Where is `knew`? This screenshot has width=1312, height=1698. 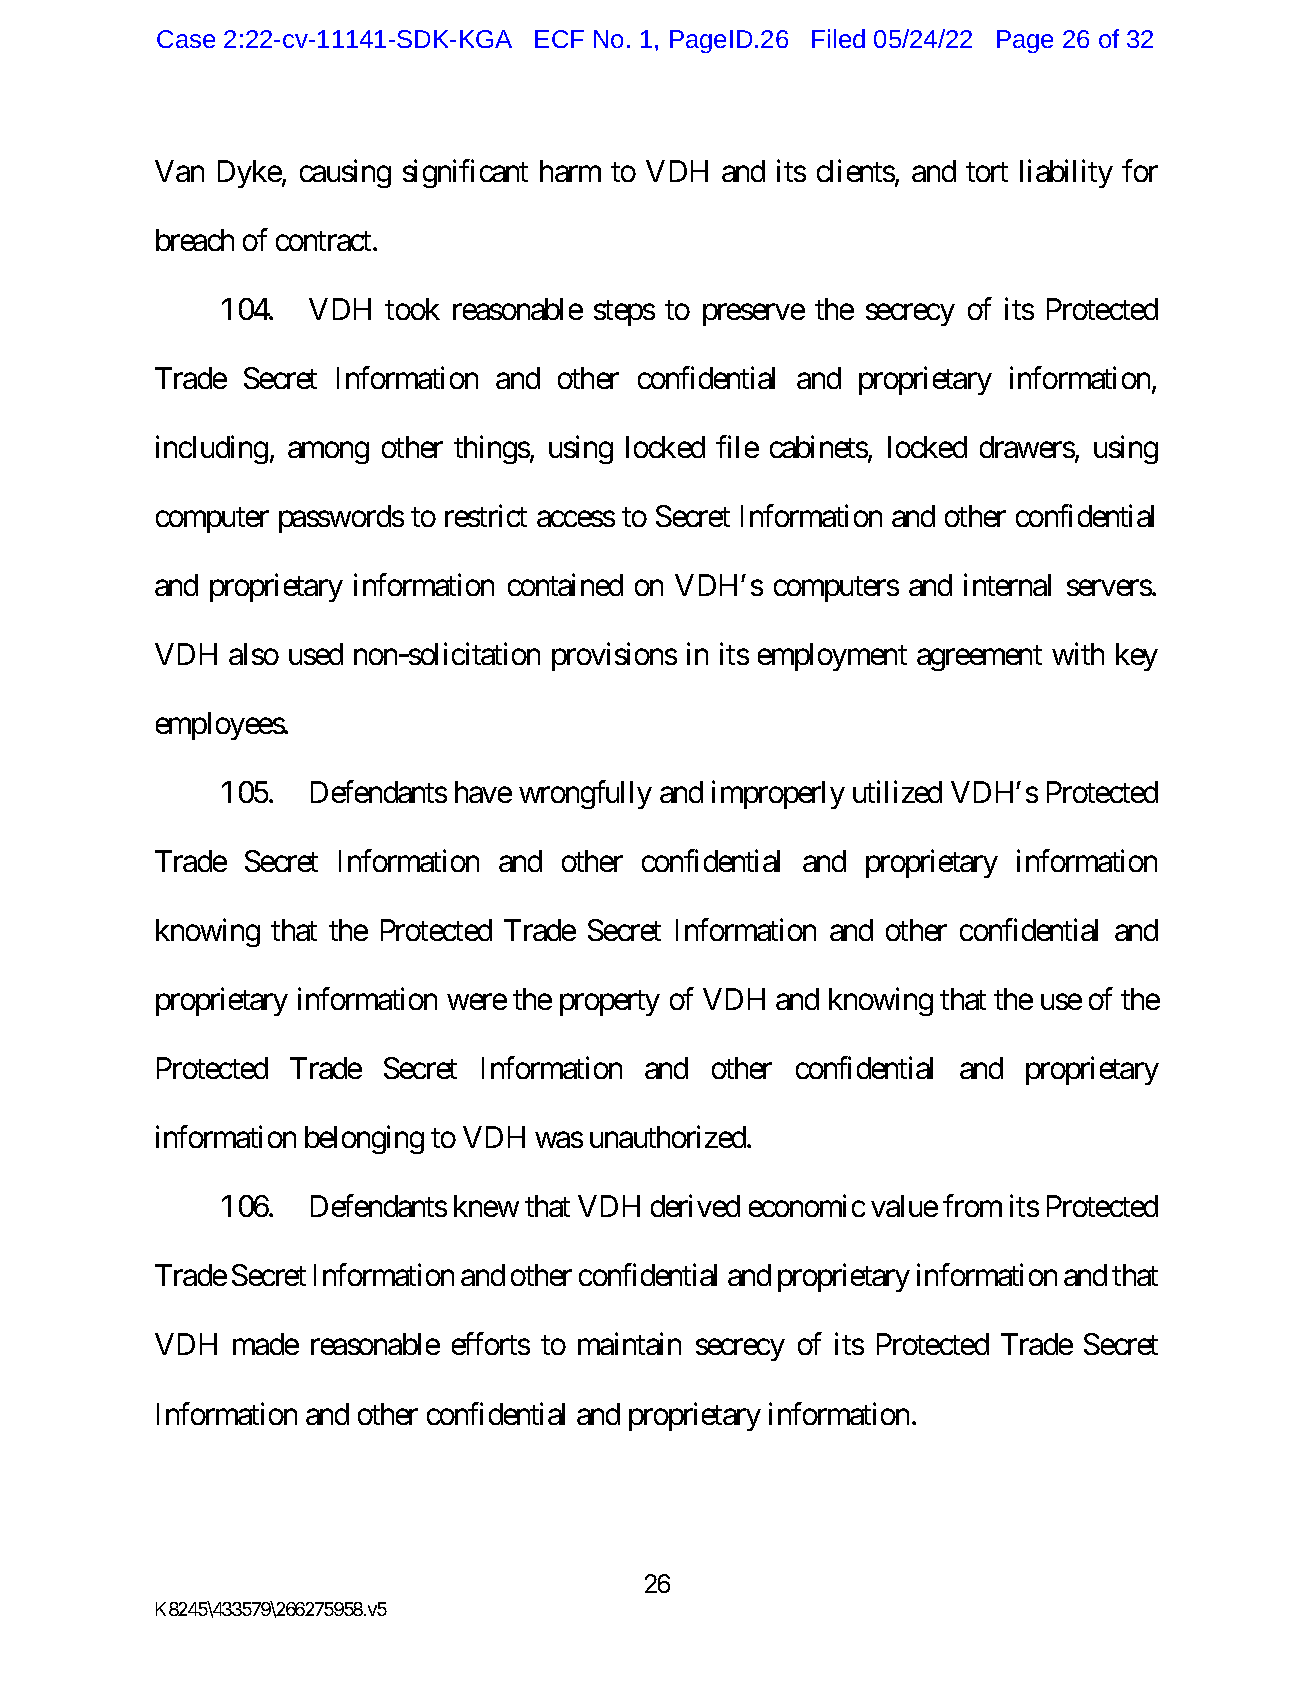 knew is located at coordinates (486, 1206).
